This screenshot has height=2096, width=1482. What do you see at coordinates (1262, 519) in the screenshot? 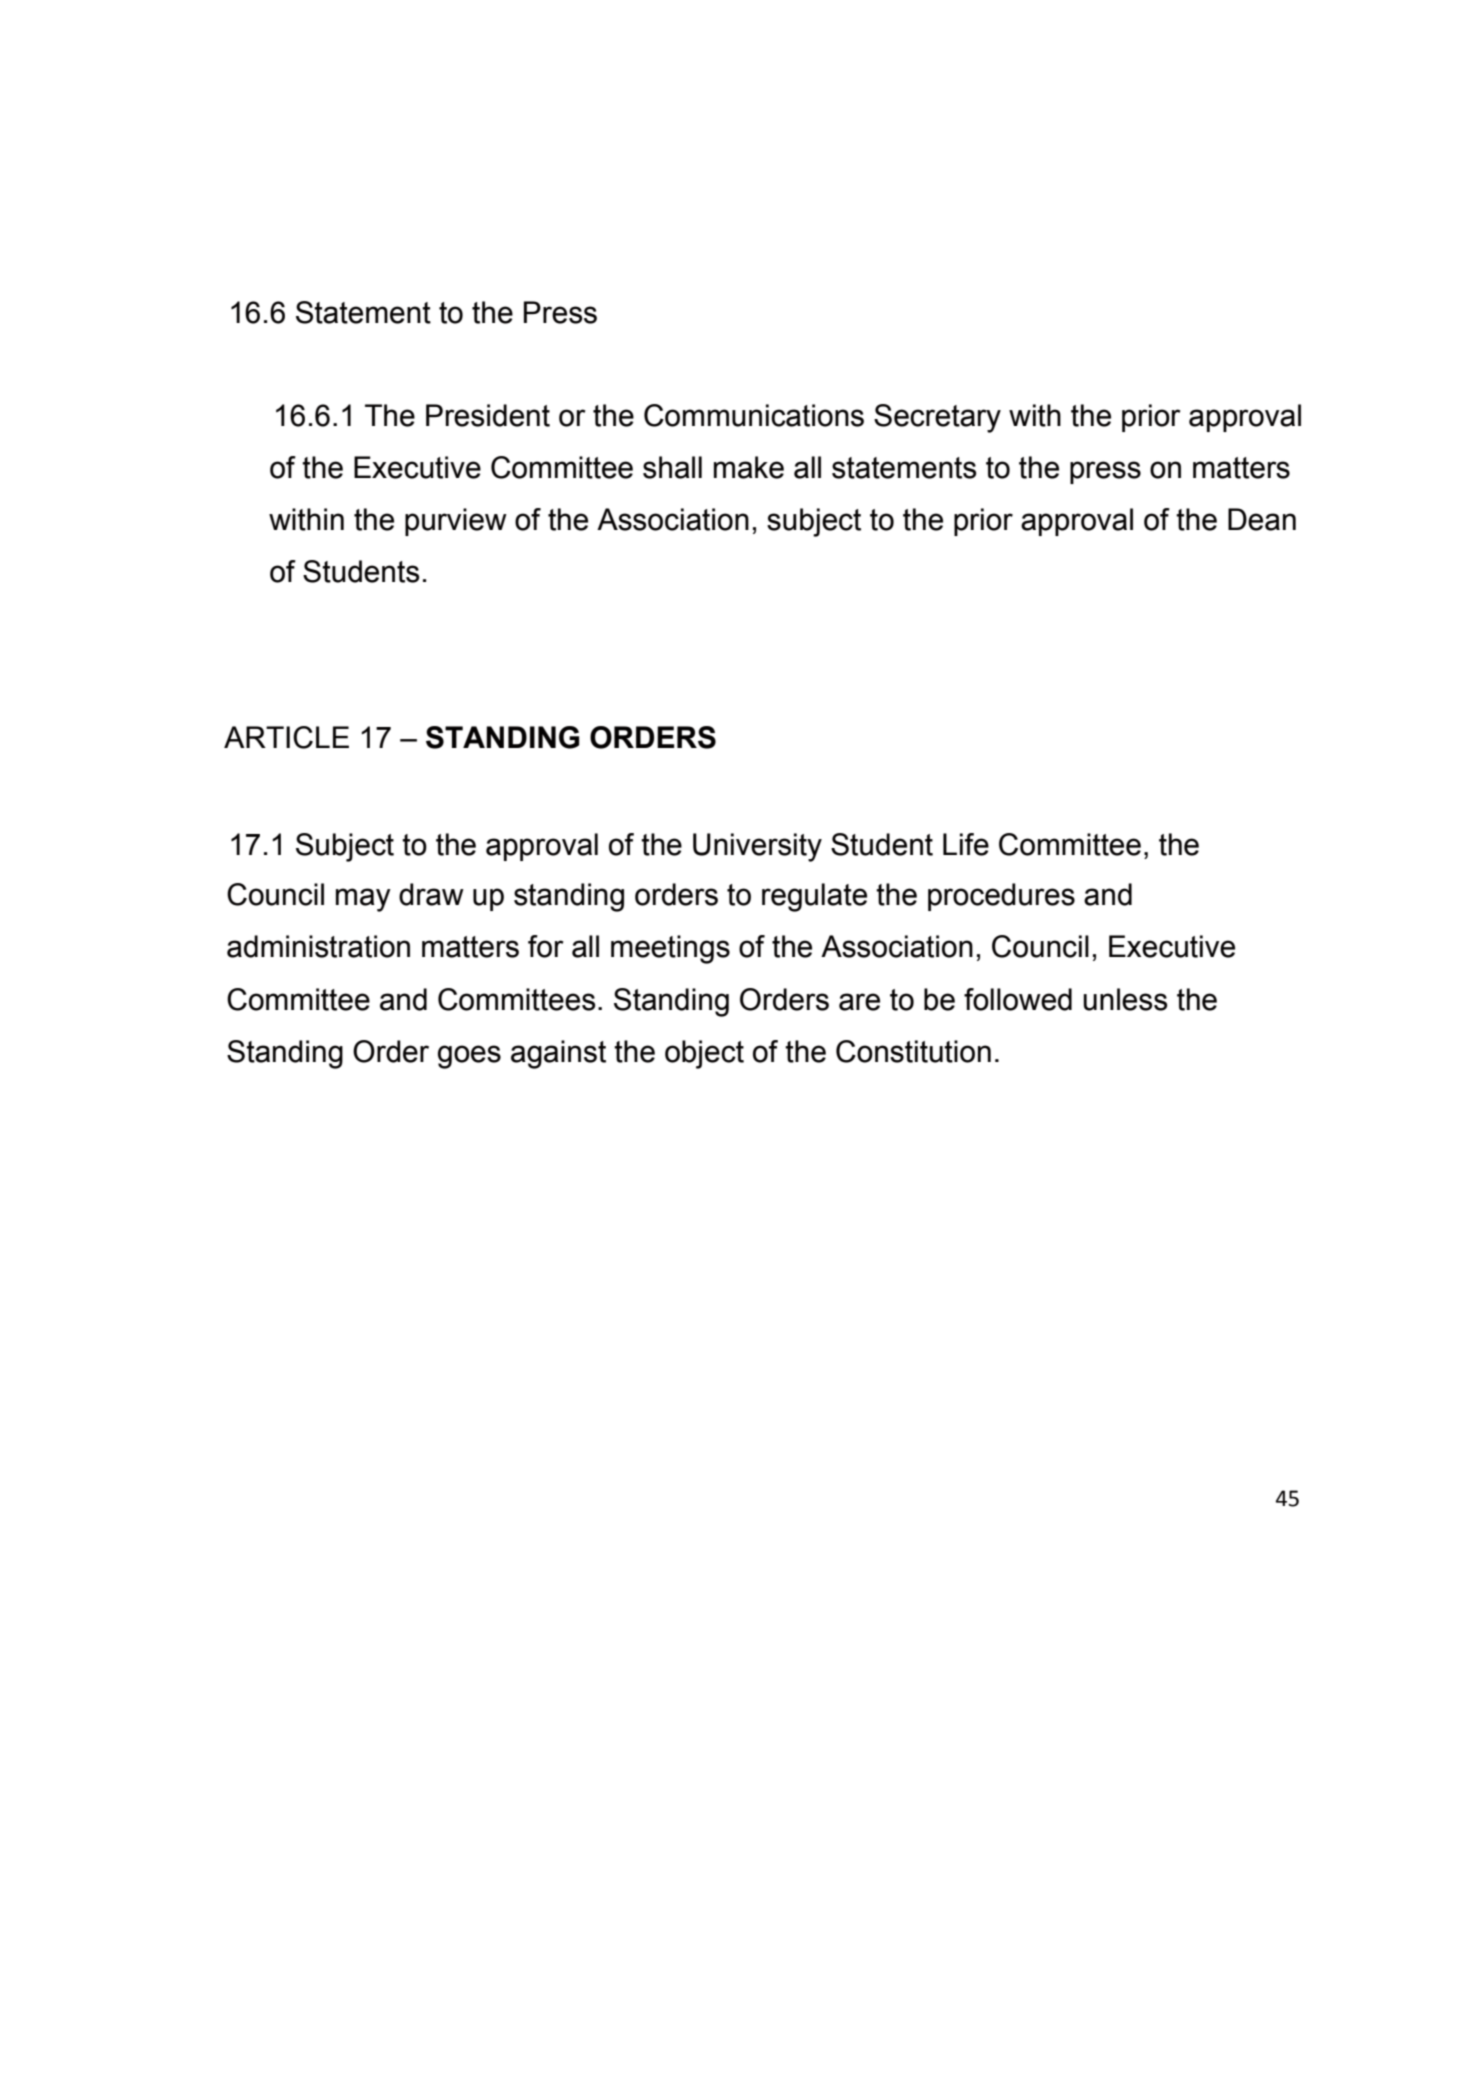
I see `Dean` at bounding box center [1262, 519].
